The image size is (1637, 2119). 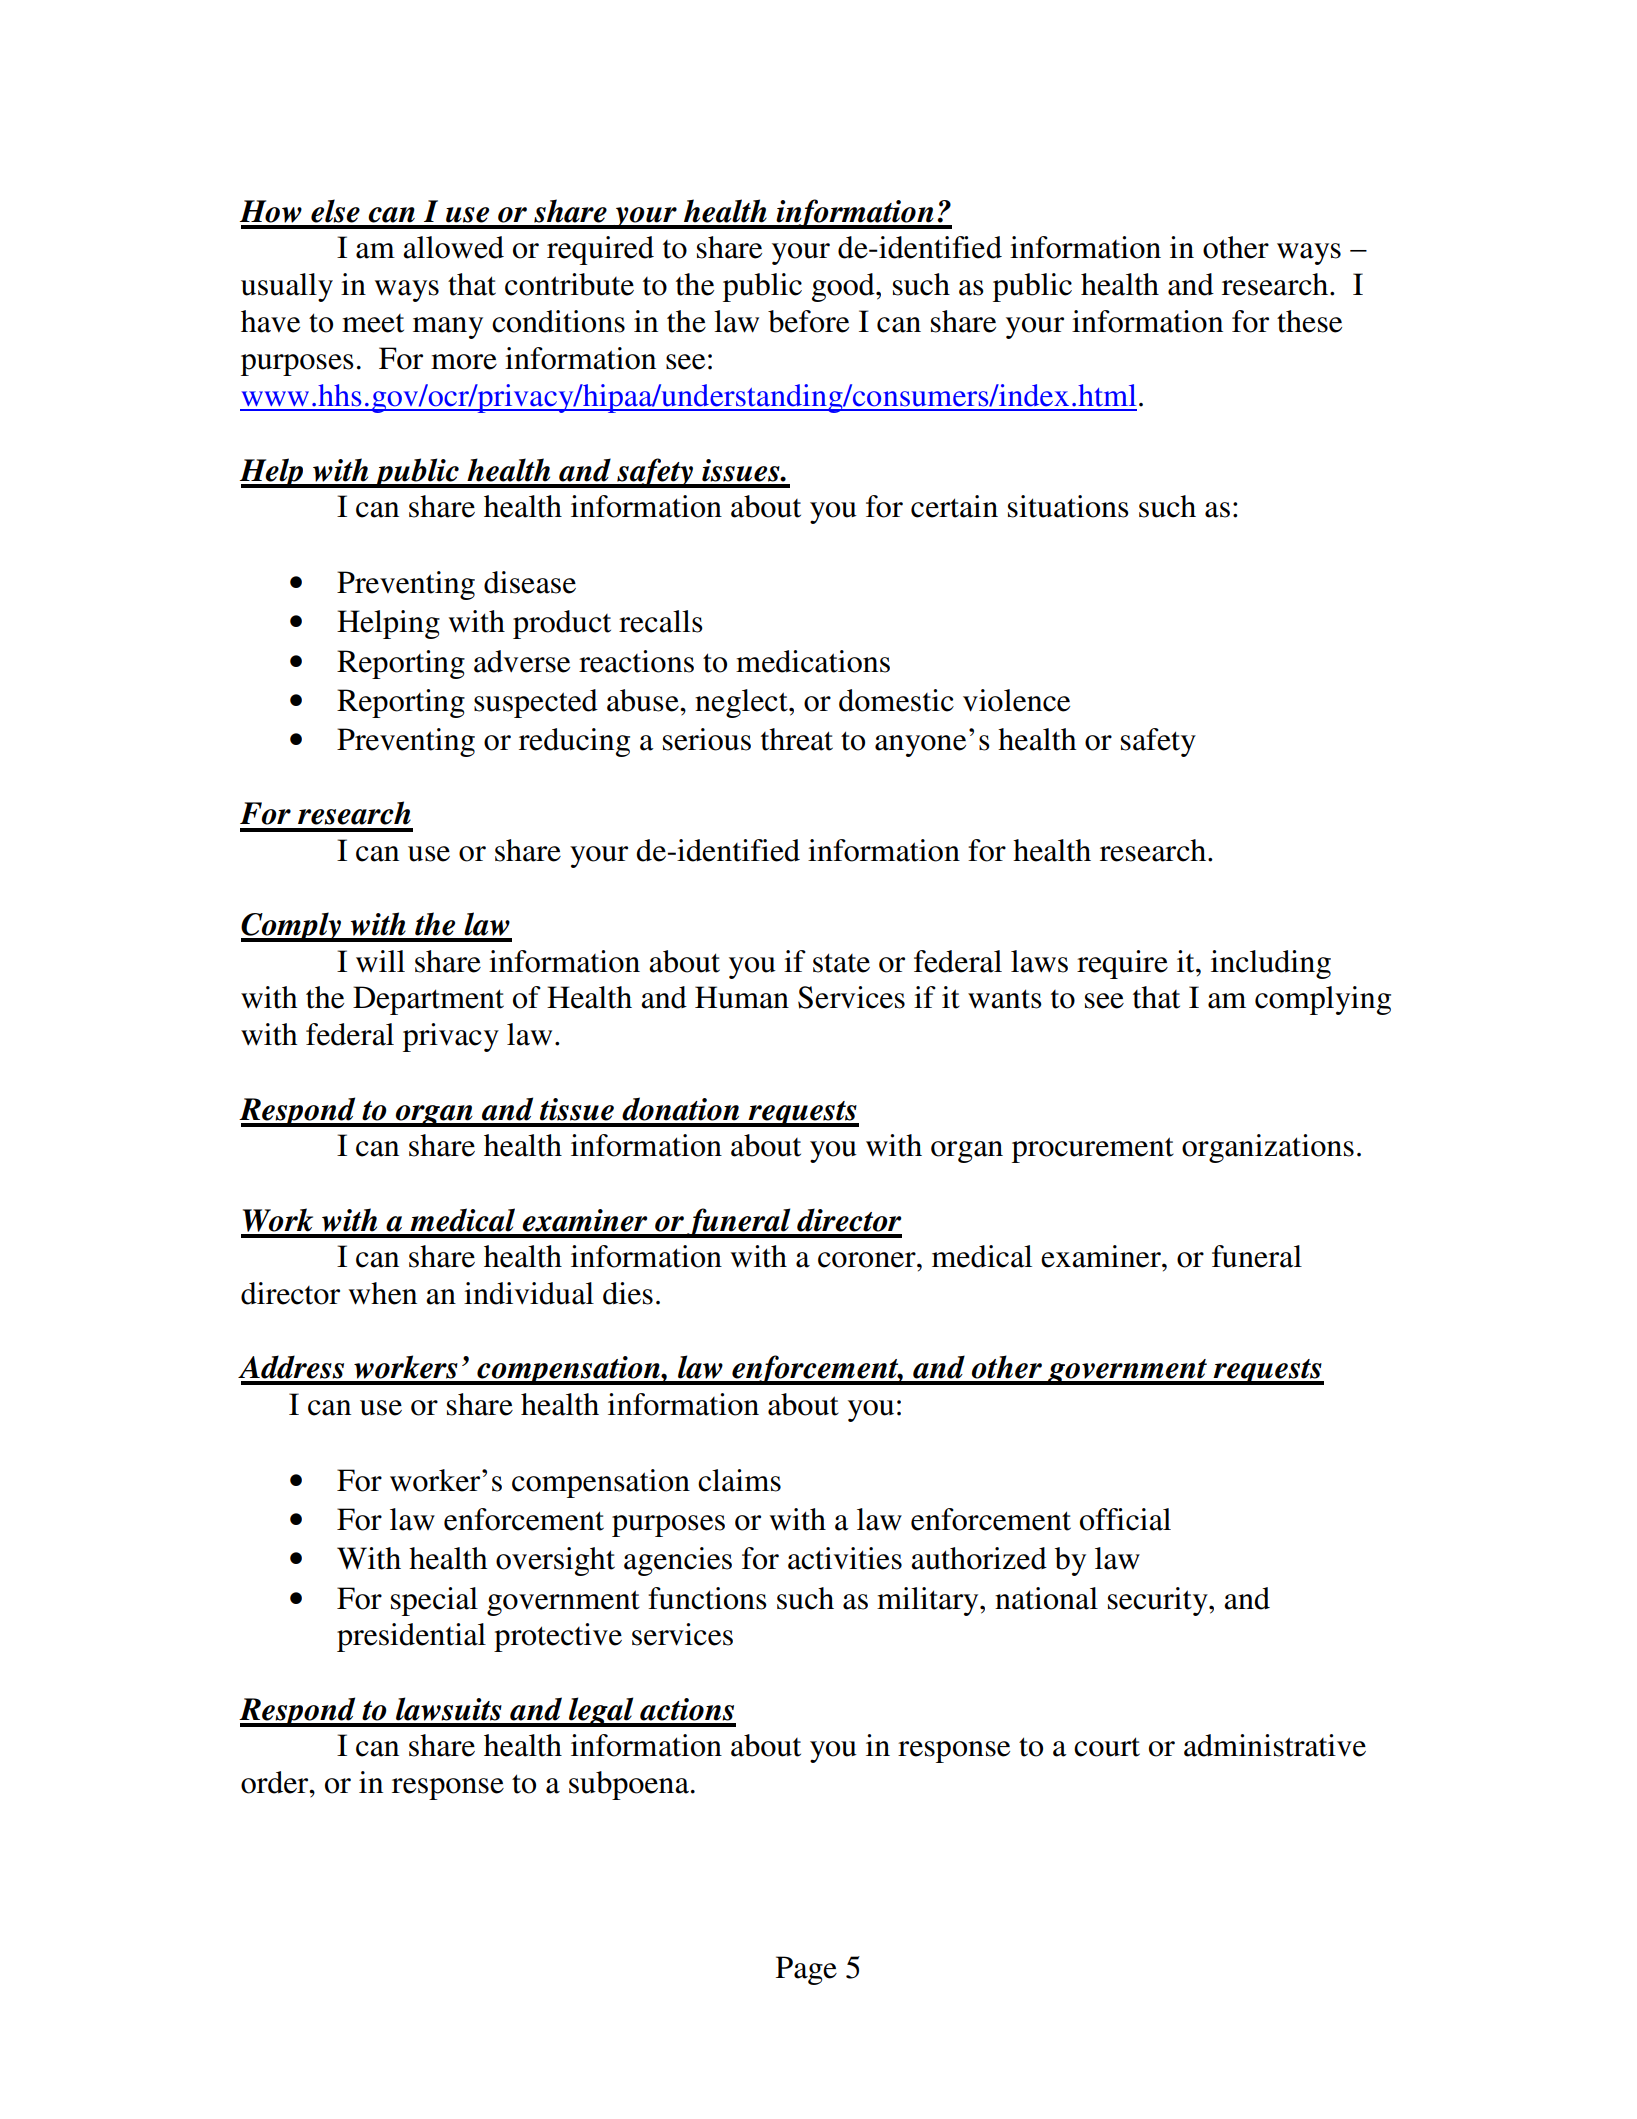 What do you see at coordinates (1309, 321) in the document?
I see `these` at bounding box center [1309, 321].
